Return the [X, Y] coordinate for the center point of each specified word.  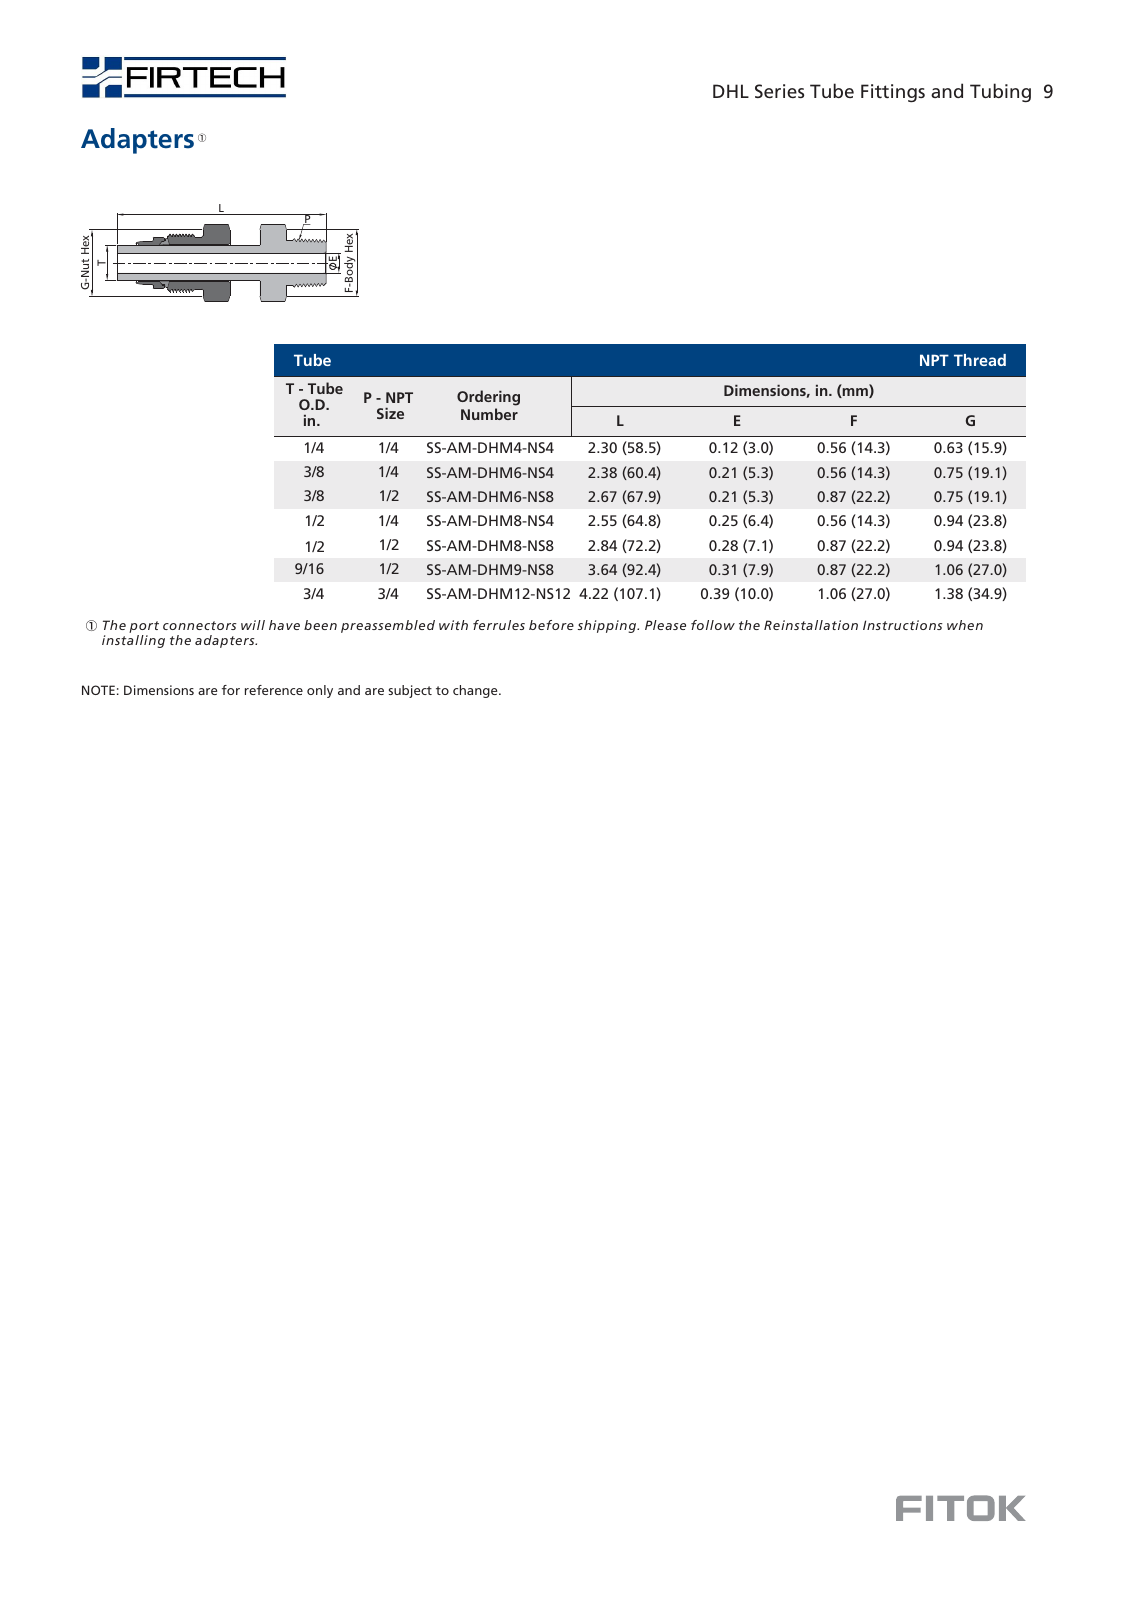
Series [779, 91]
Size [390, 413]
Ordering [488, 399]
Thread [980, 360]
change [476, 691]
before [551, 625]
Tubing [1000, 92]
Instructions [903, 625]
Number [489, 414]
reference [274, 690]
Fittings [893, 93]
